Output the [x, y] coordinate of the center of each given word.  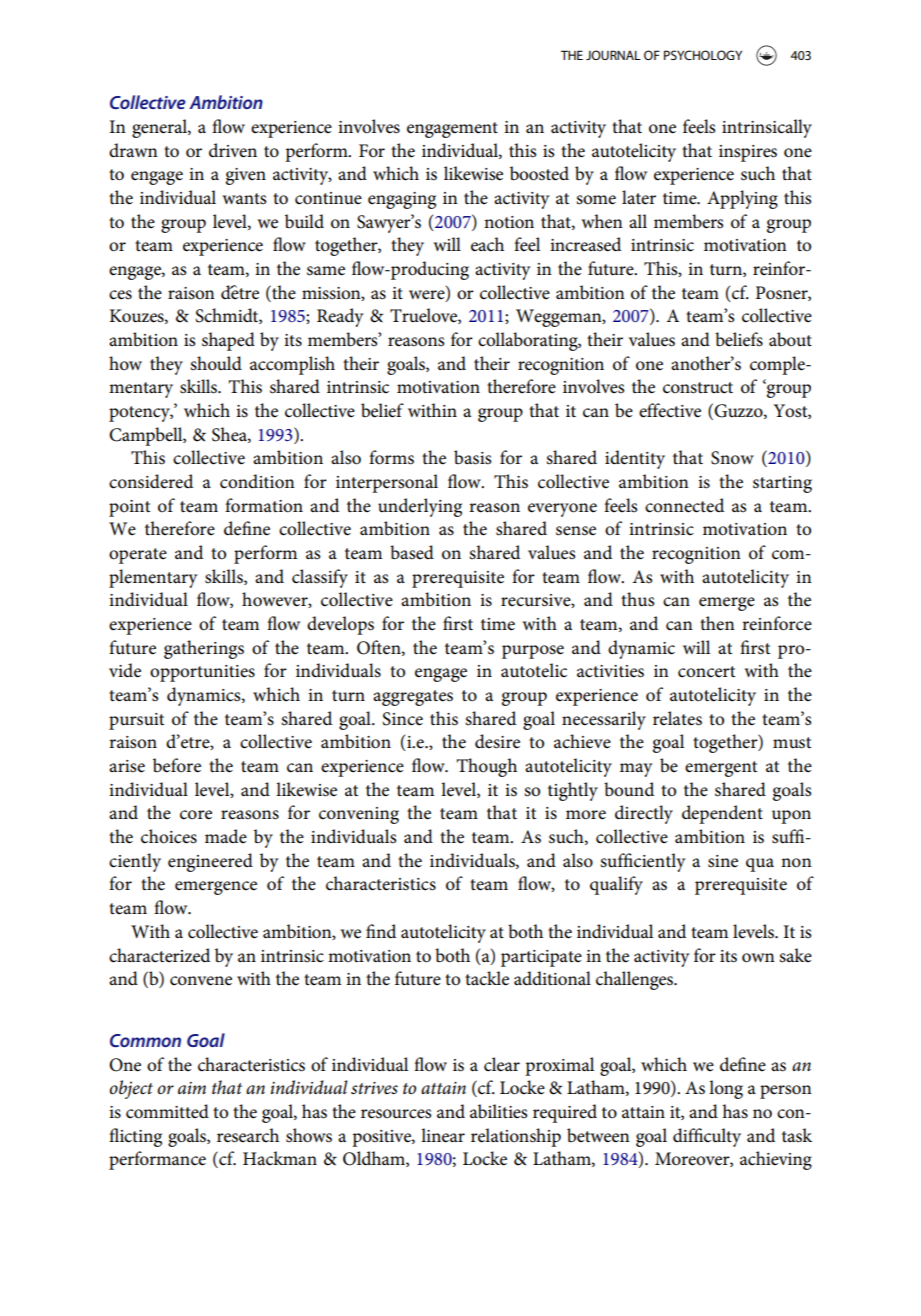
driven [233, 150]
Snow [732, 458]
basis [473, 457]
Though [487, 767]
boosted [539, 173]
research [248, 1135]
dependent [722, 814]
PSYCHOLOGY [703, 55]
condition [257, 481]
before [177, 765]
